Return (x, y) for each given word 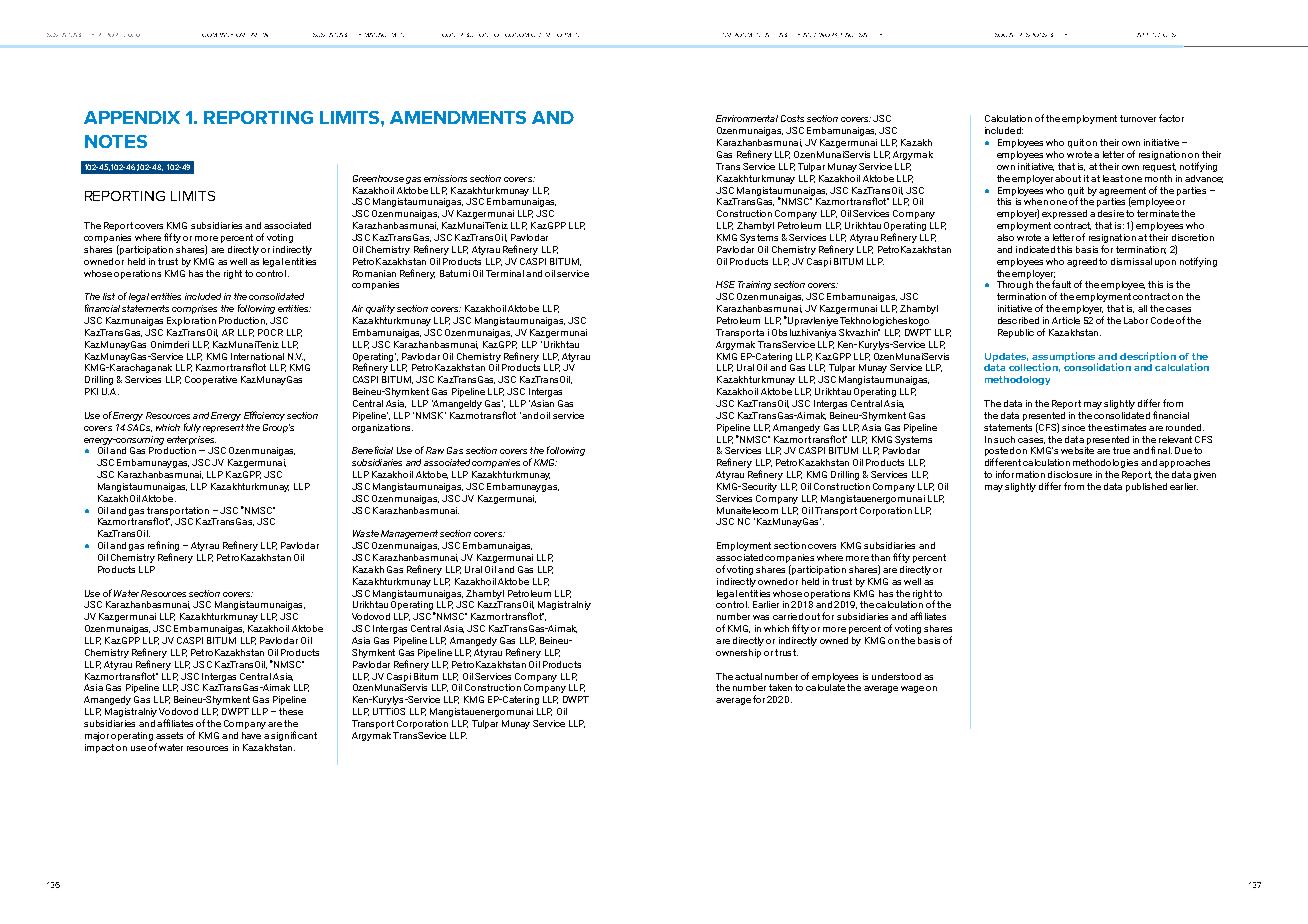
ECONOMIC (520, 35)
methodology (1017, 380)
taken (780, 687)
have (251, 735)
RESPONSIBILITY (1043, 35)
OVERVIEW (252, 35)
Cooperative (211, 380)
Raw (435, 450)
